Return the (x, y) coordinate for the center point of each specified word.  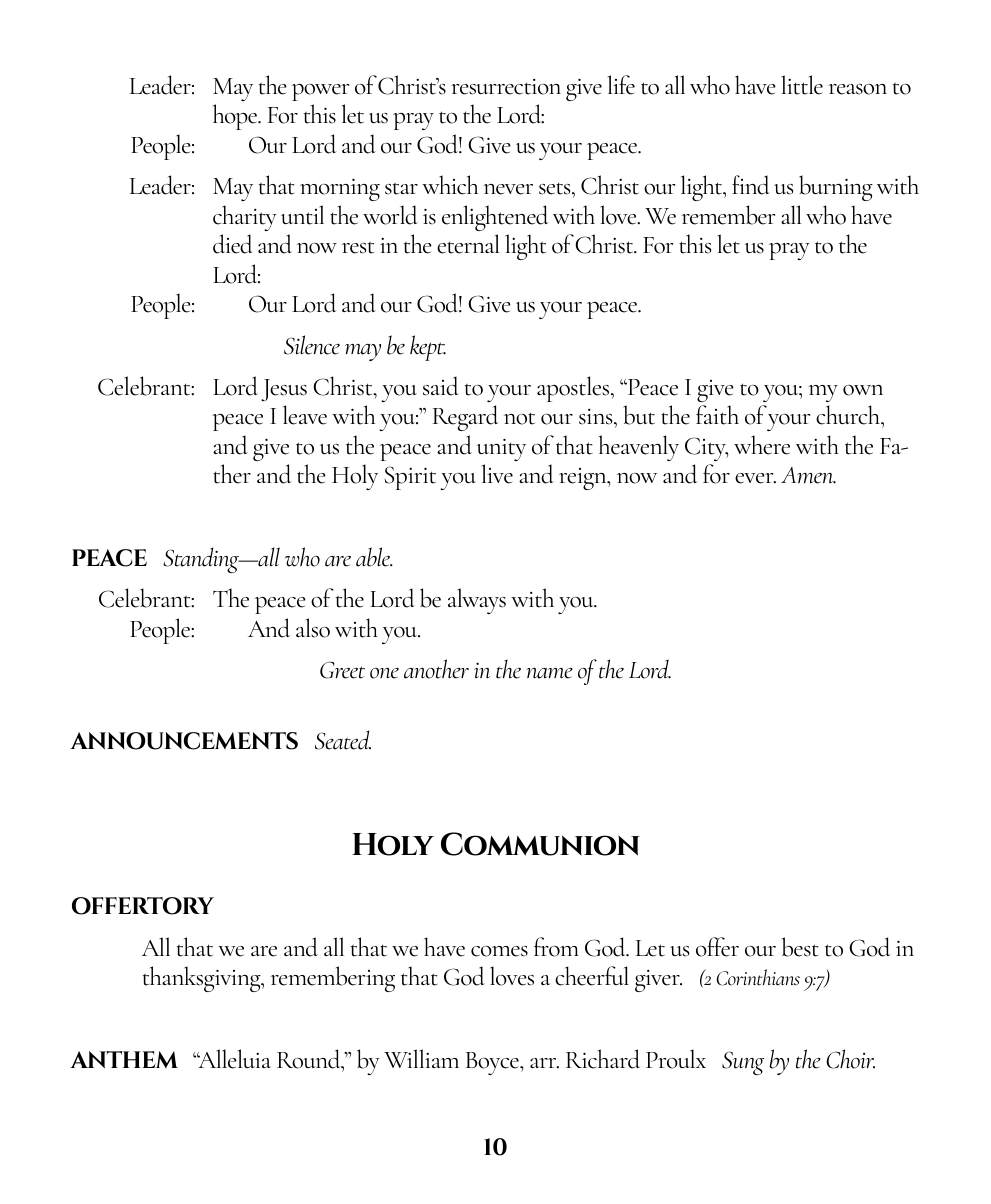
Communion (540, 844)
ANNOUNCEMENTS (184, 741)
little (802, 85)
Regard (465, 418)
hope (236, 117)
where (762, 445)
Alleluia (234, 1059)
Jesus (284, 390)
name (549, 673)
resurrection (506, 87)
